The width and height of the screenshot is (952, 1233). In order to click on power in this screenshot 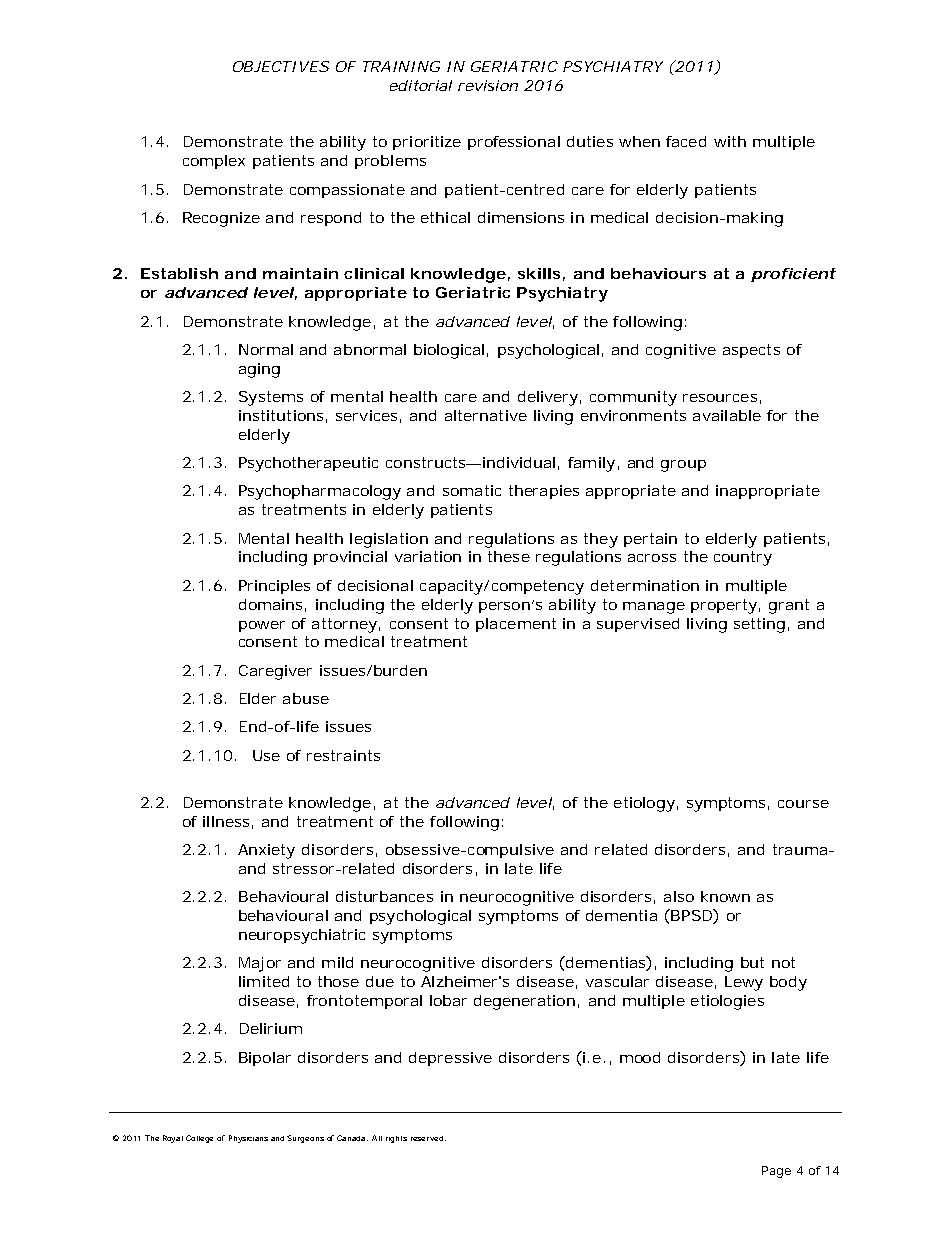, I will do `click(262, 626)`.
